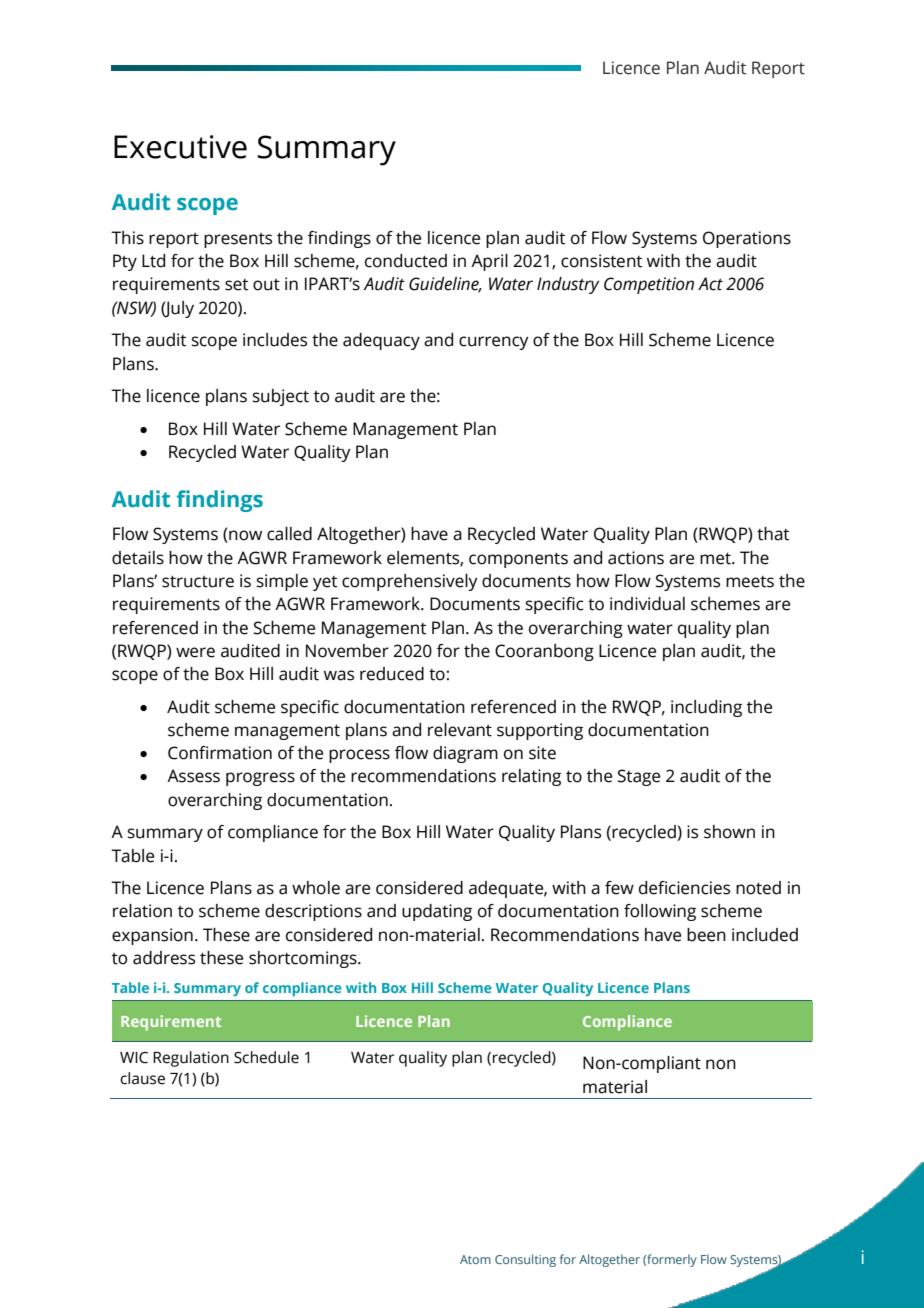 The width and height of the screenshot is (924, 1308). What do you see at coordinates (198, 582) in the screenshot?
I see `structure` at bounding box center [198, 582].
